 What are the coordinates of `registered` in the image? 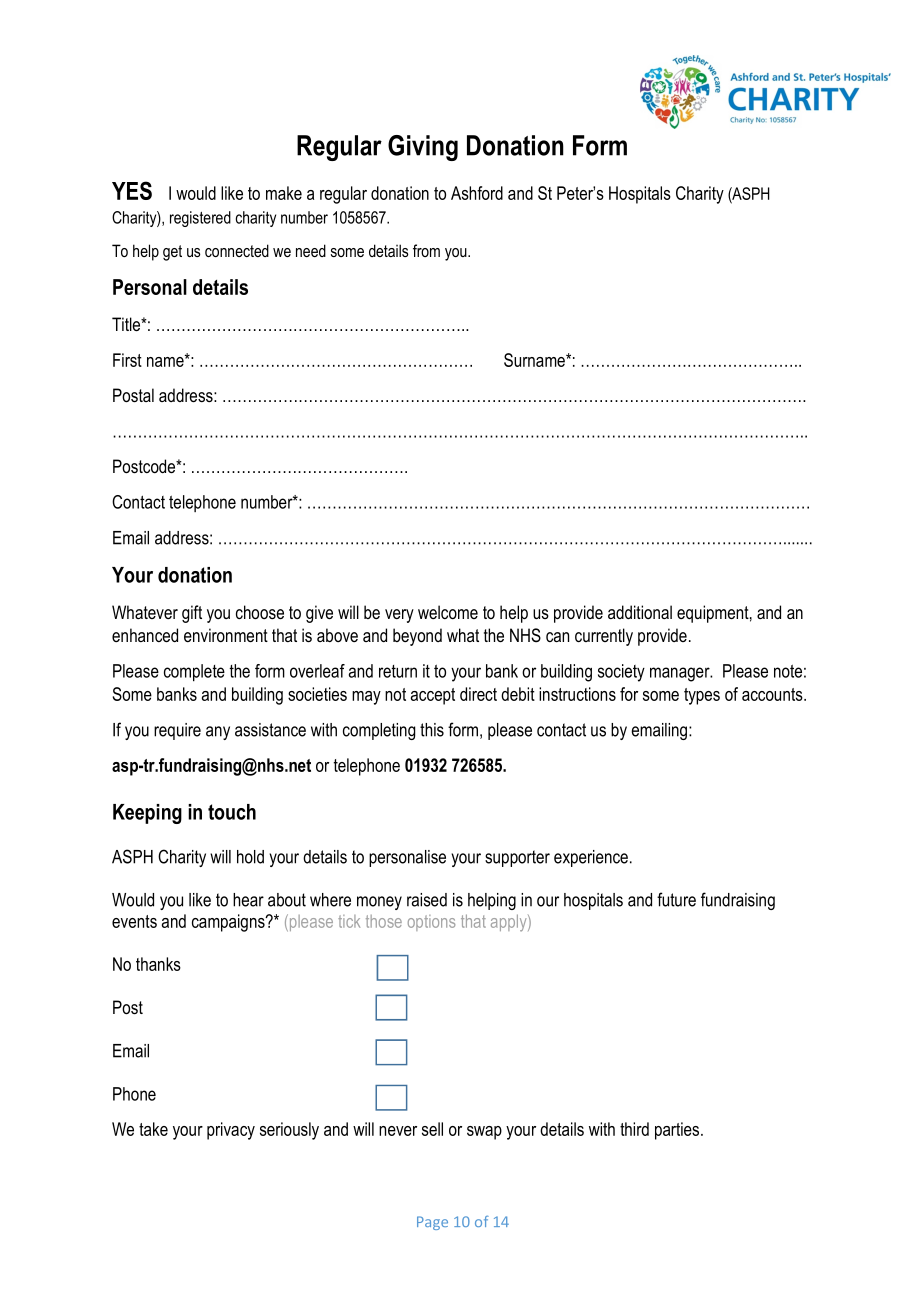 It's located at (200, 219).
